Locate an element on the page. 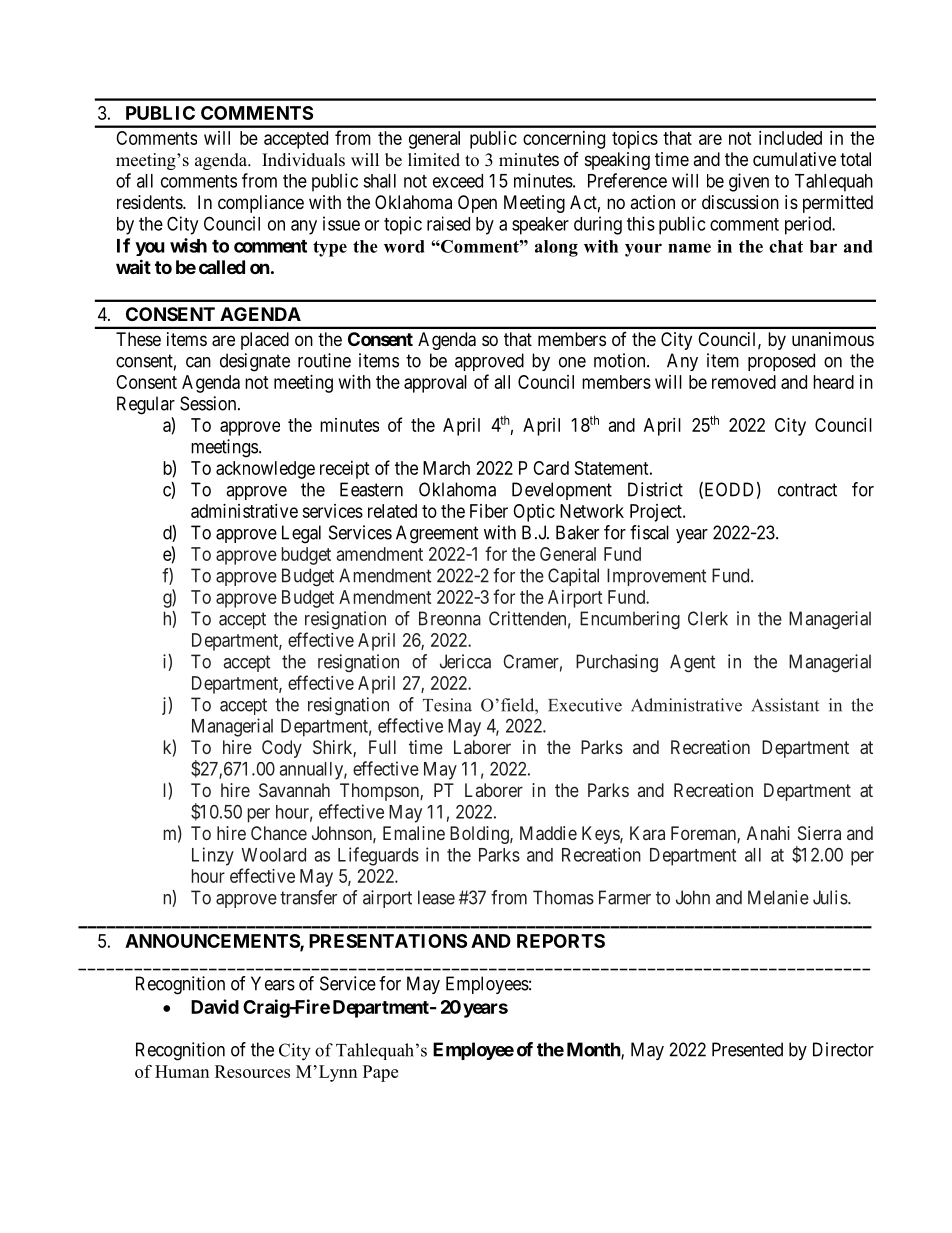 The image size is (952, 1233). Resources is located at coordinates (252, 1071).
